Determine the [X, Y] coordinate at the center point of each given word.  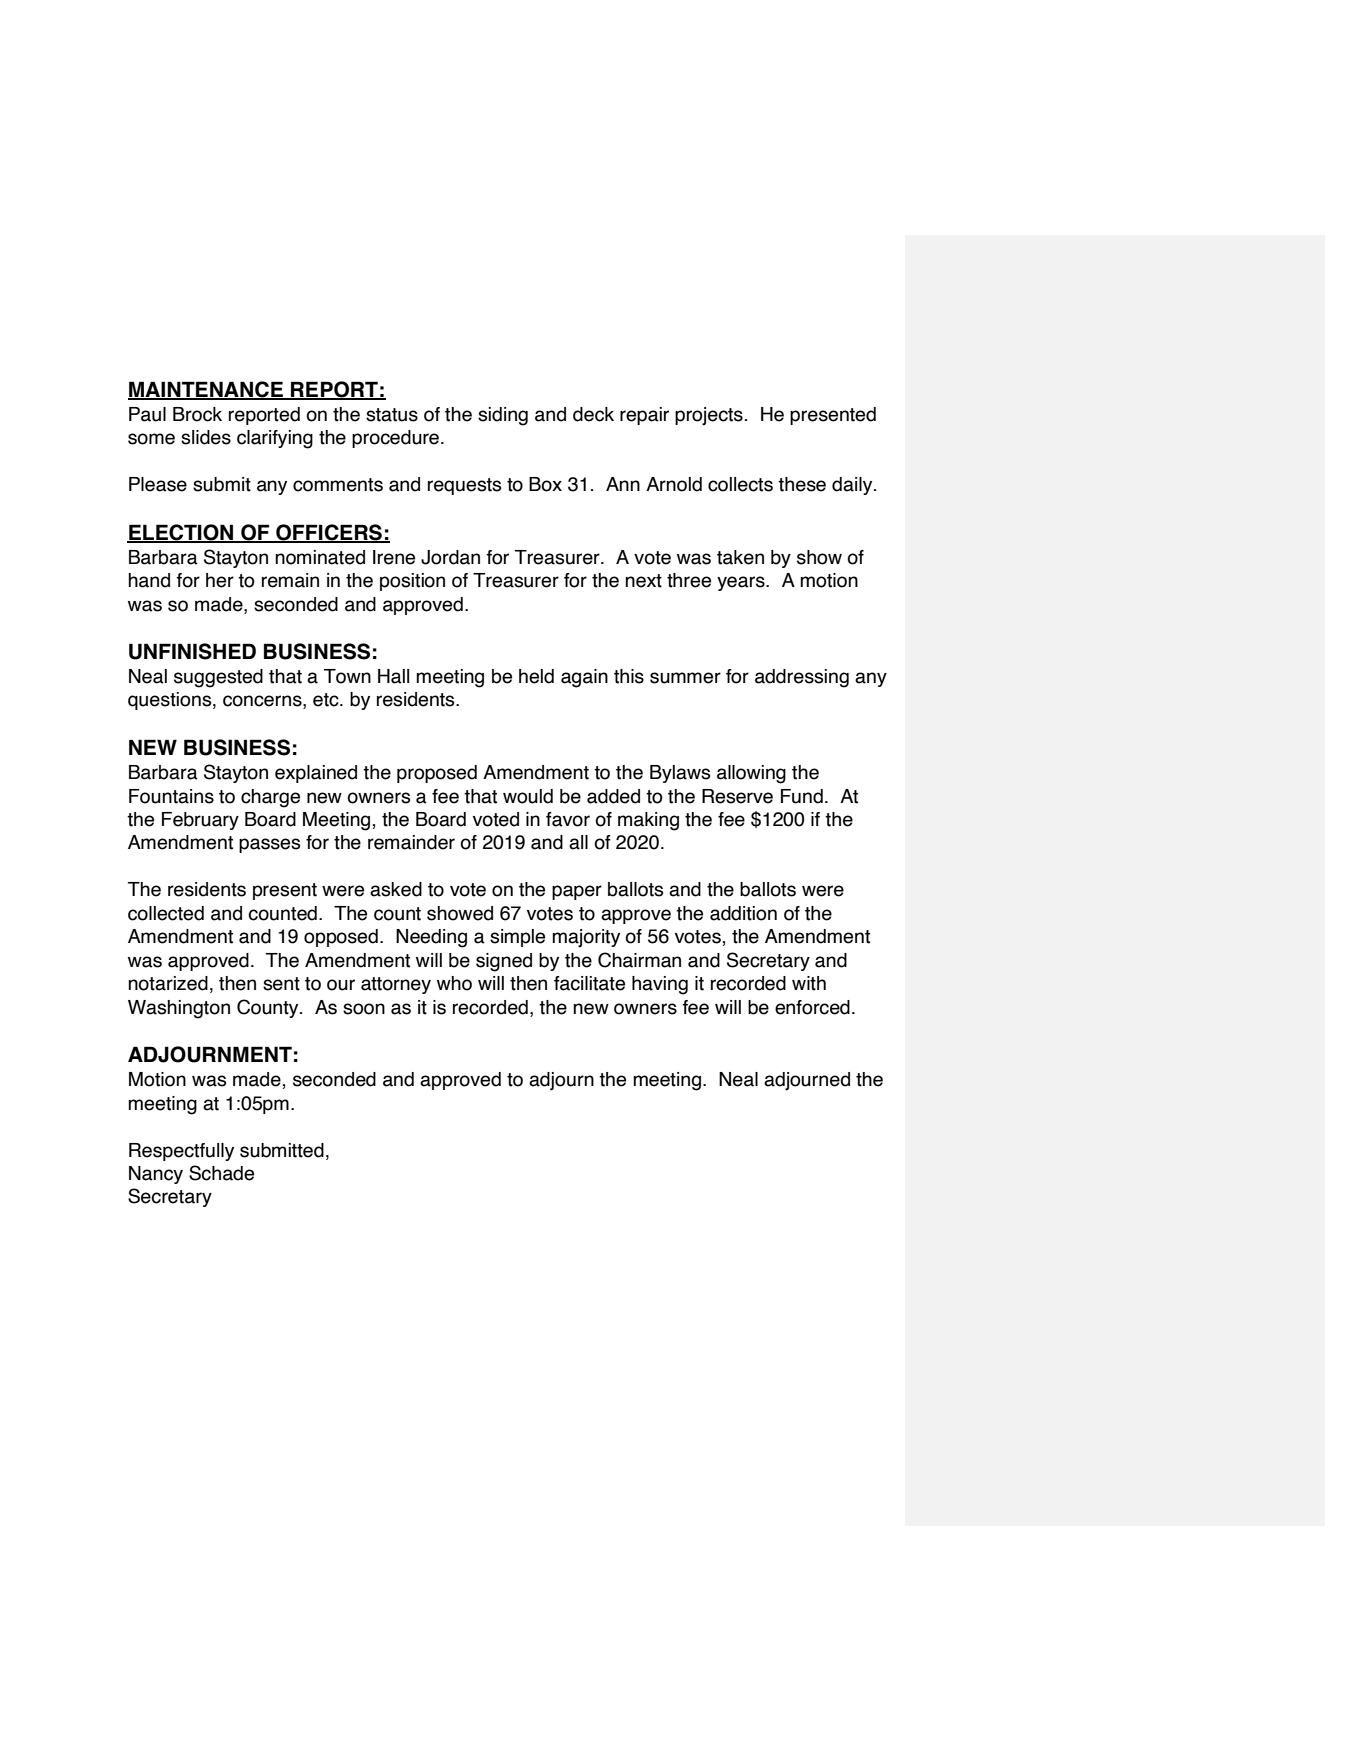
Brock [197, 414]
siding [503, 416]
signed [504, 962]
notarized [168, 983]
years [742, 583]
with [809, 983]
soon [364, 1009]
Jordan [450, 557]
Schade [221, 1173]
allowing [751, 774]
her [220, 580]
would [528, 796]
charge [270, 798]
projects [709, 416]
